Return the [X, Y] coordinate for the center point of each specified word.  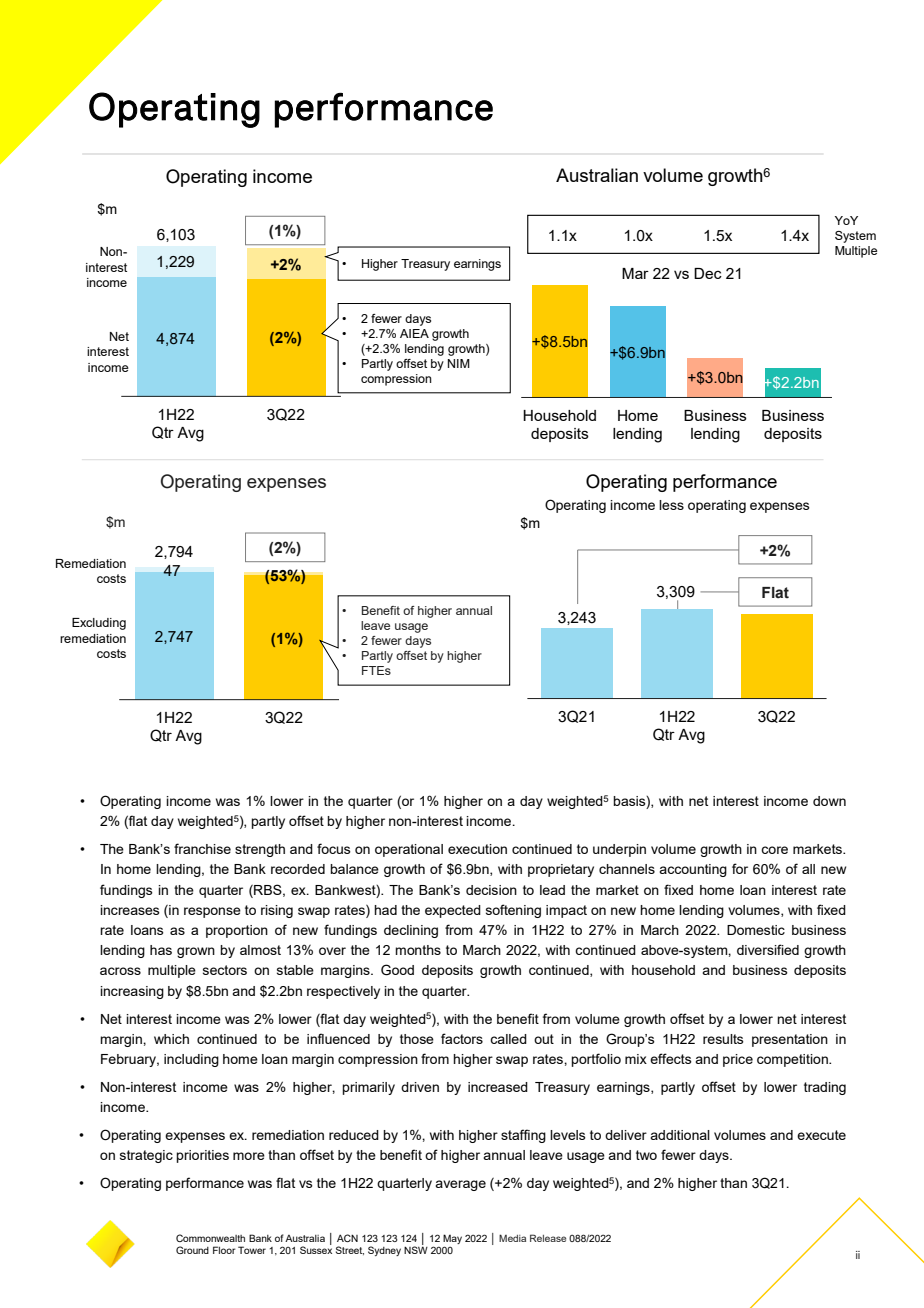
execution [477, 849]
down [829, 801]
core [774, 850]
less [671, 505]
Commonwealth [210, 1238]
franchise [202, 848]
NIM [459, 363]
